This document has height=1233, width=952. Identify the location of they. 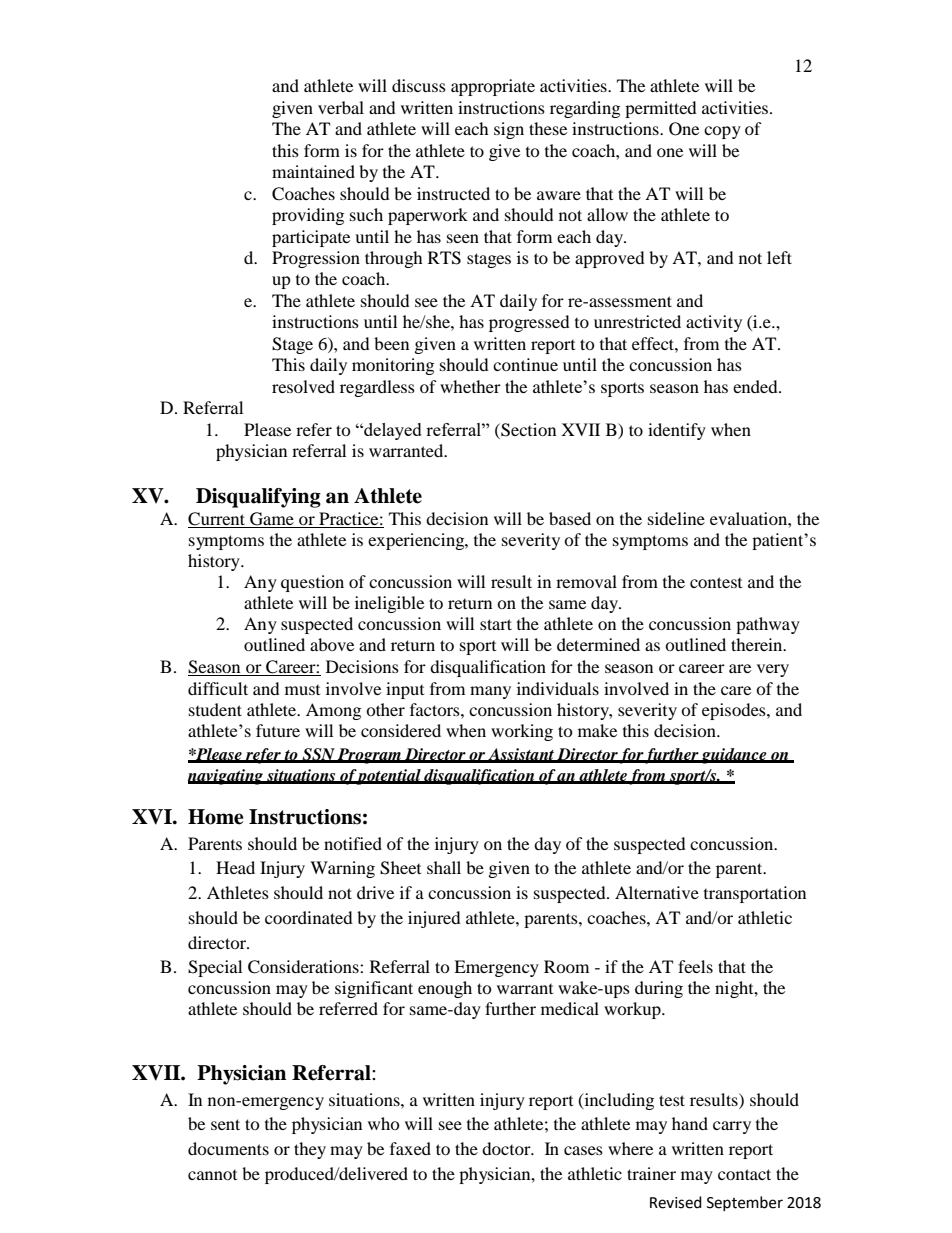
(310, 1150).
